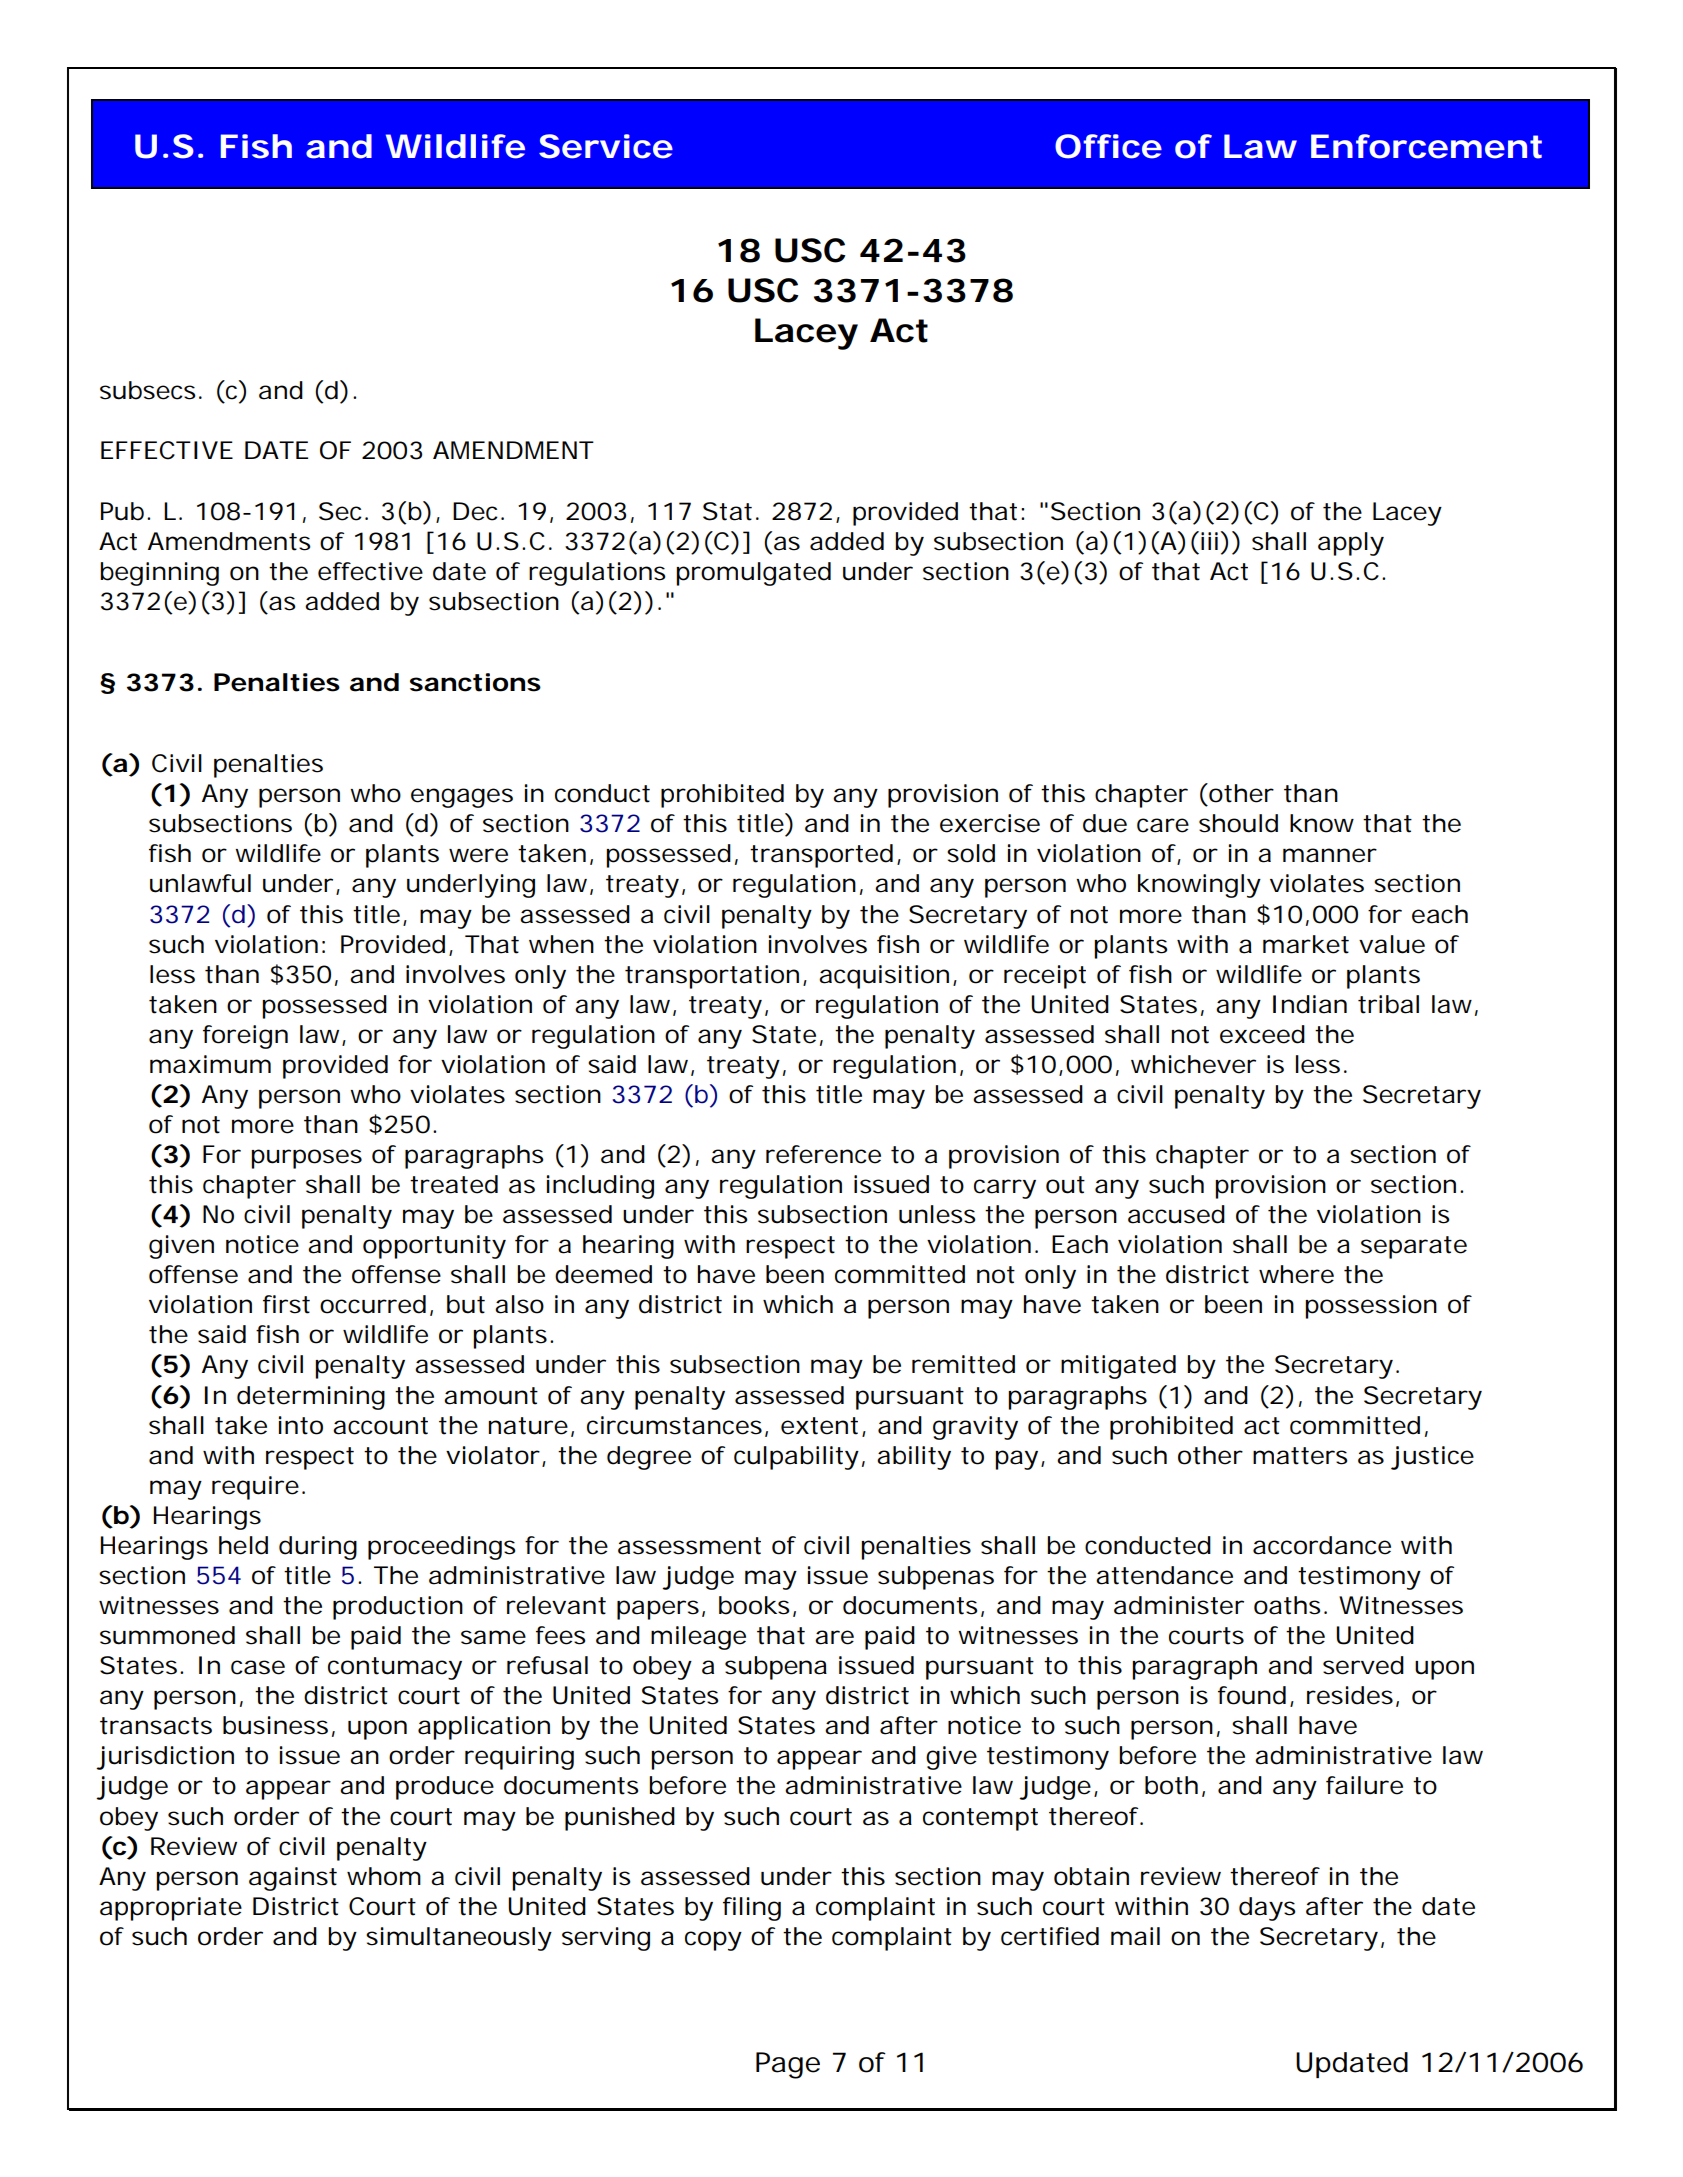  What do you see at coordinates (1388, 1004) in the document?
I see `tribal` at bounding box center [1388, 1004].
